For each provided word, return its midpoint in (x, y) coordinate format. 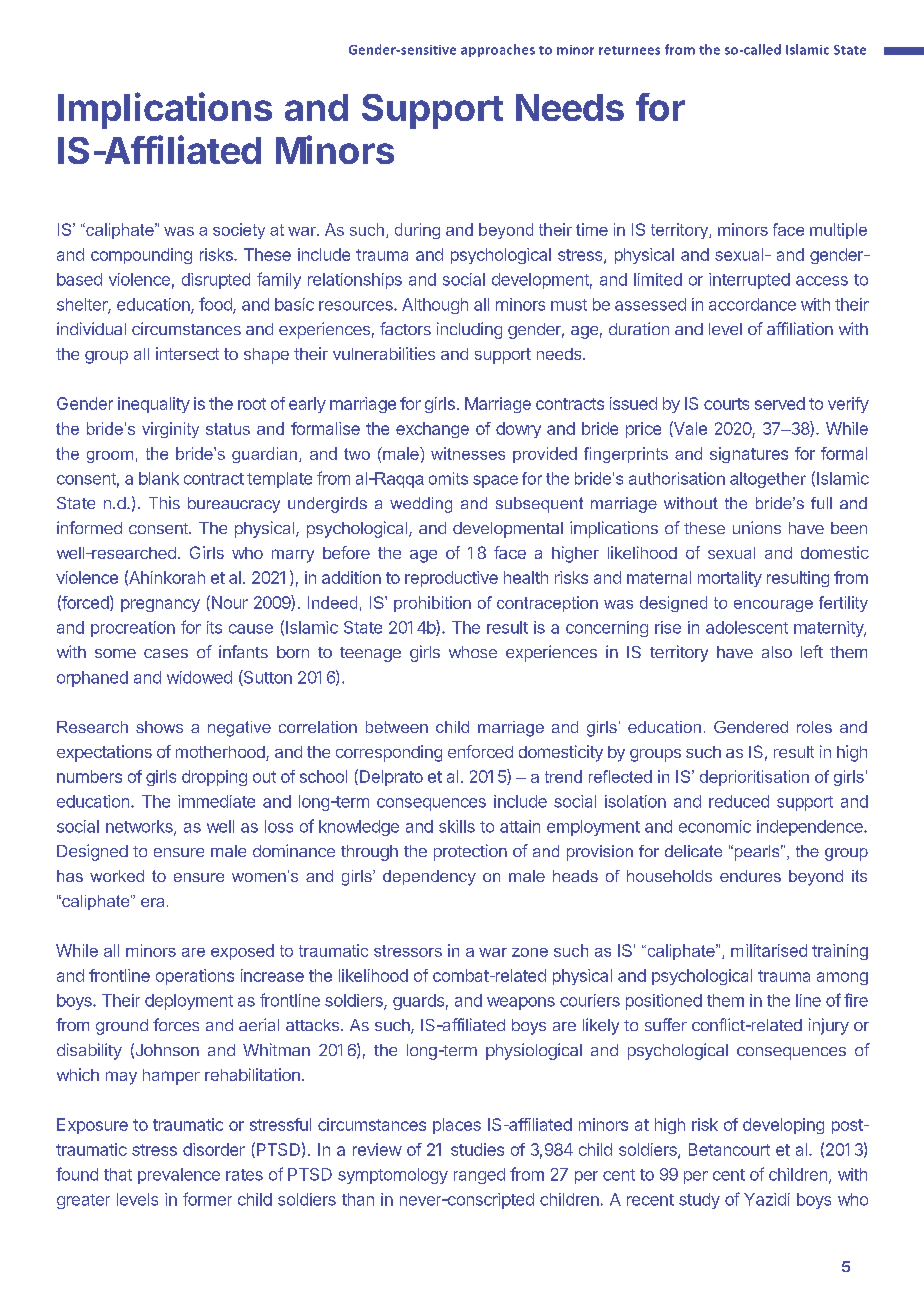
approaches (498, 50)
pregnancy (160, 605)
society (239, 231)
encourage (773, 606)
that (118, 1174)
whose (473, 652)
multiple (838, 231)
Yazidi (767, 1199)
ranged (479, 1176)
